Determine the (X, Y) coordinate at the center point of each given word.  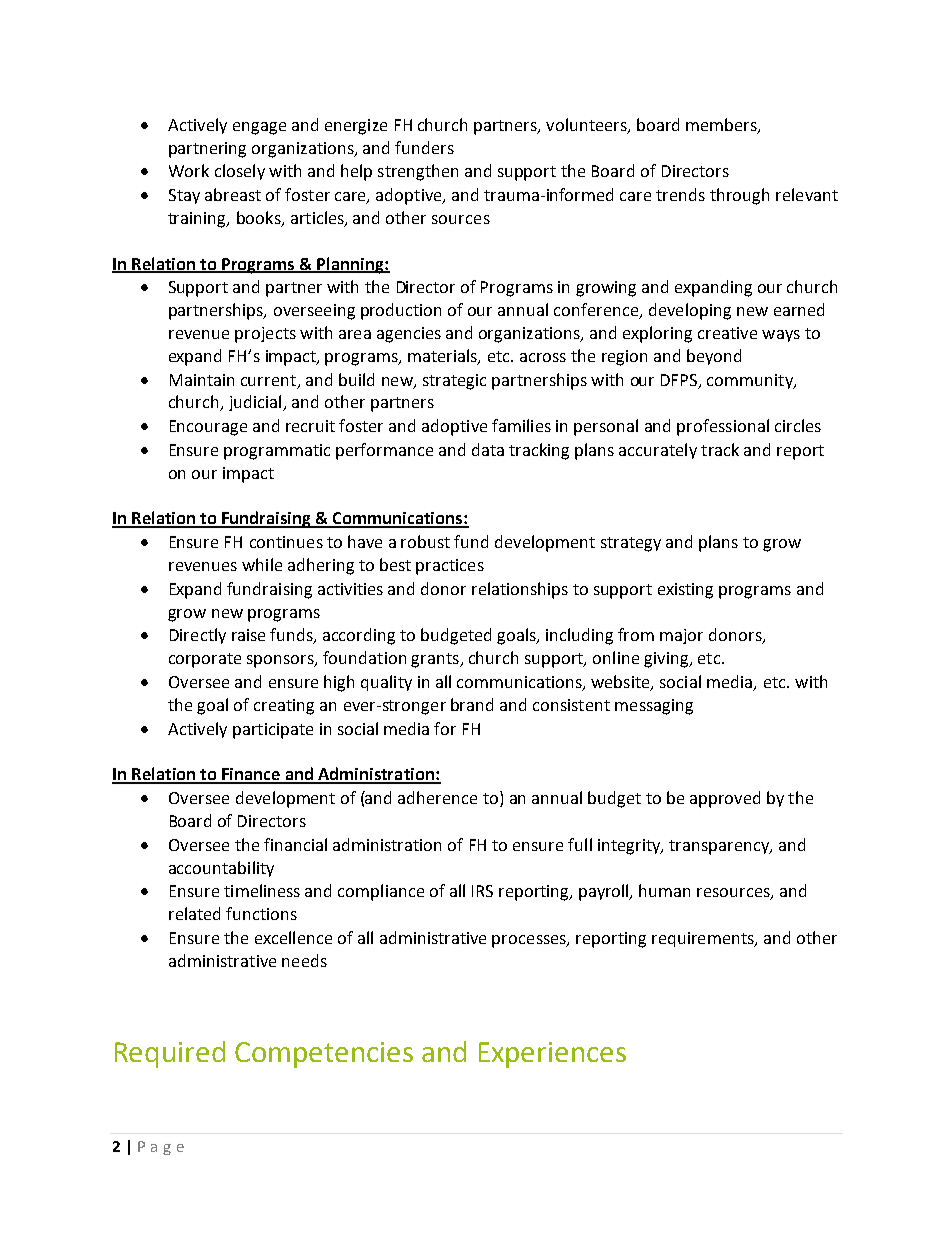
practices (450, 567)
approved (725, 799)
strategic (454, 382)
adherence (437, 797)
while (262, 564)
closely (240, 172)
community (751, 381)
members (722, 125)
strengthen (418, 172)
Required (170, 1054)
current (270, 381)
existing (685, 591)
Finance (251, 775)
